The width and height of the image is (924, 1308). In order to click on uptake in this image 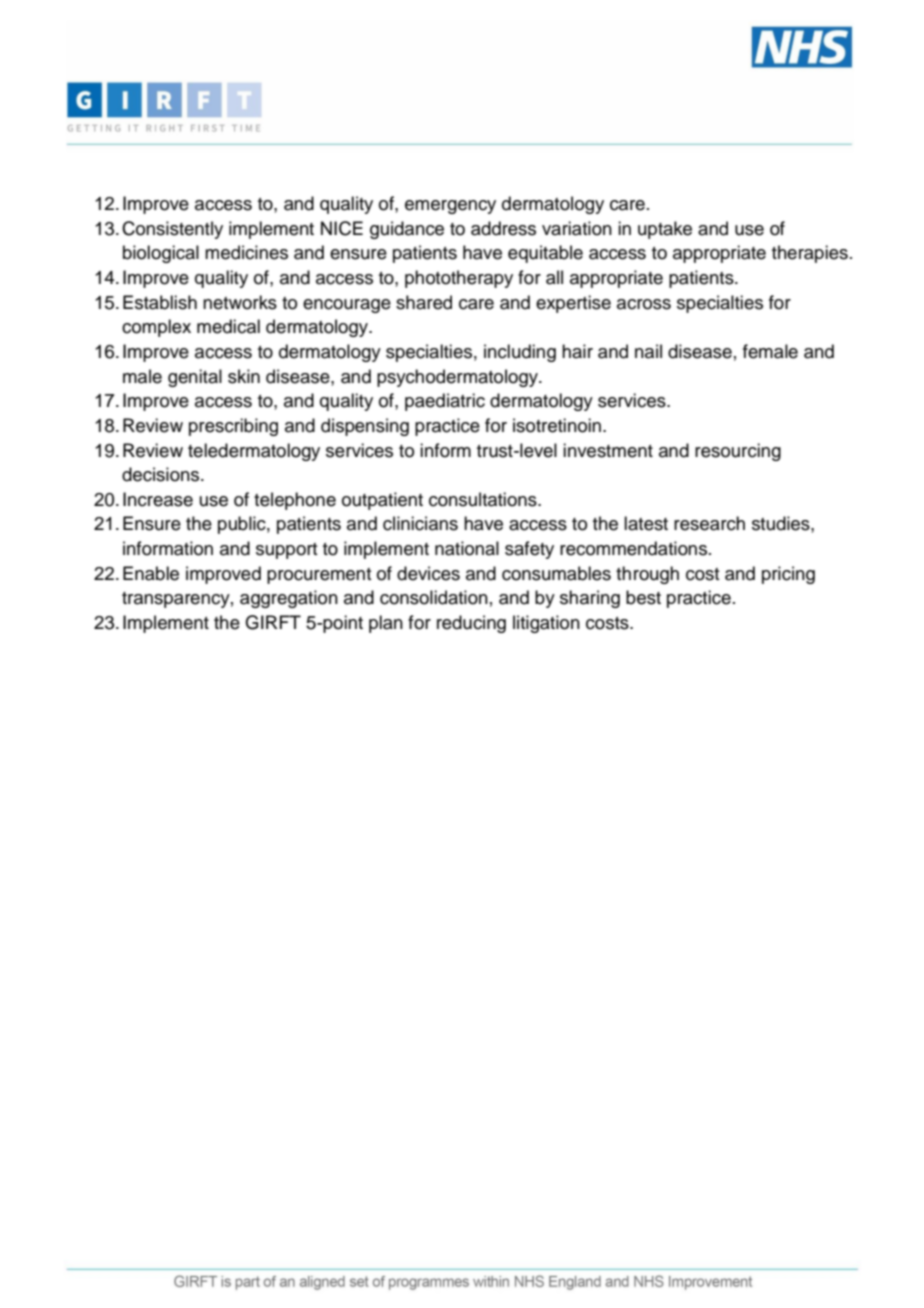, I will do `click(665, 230)`.
